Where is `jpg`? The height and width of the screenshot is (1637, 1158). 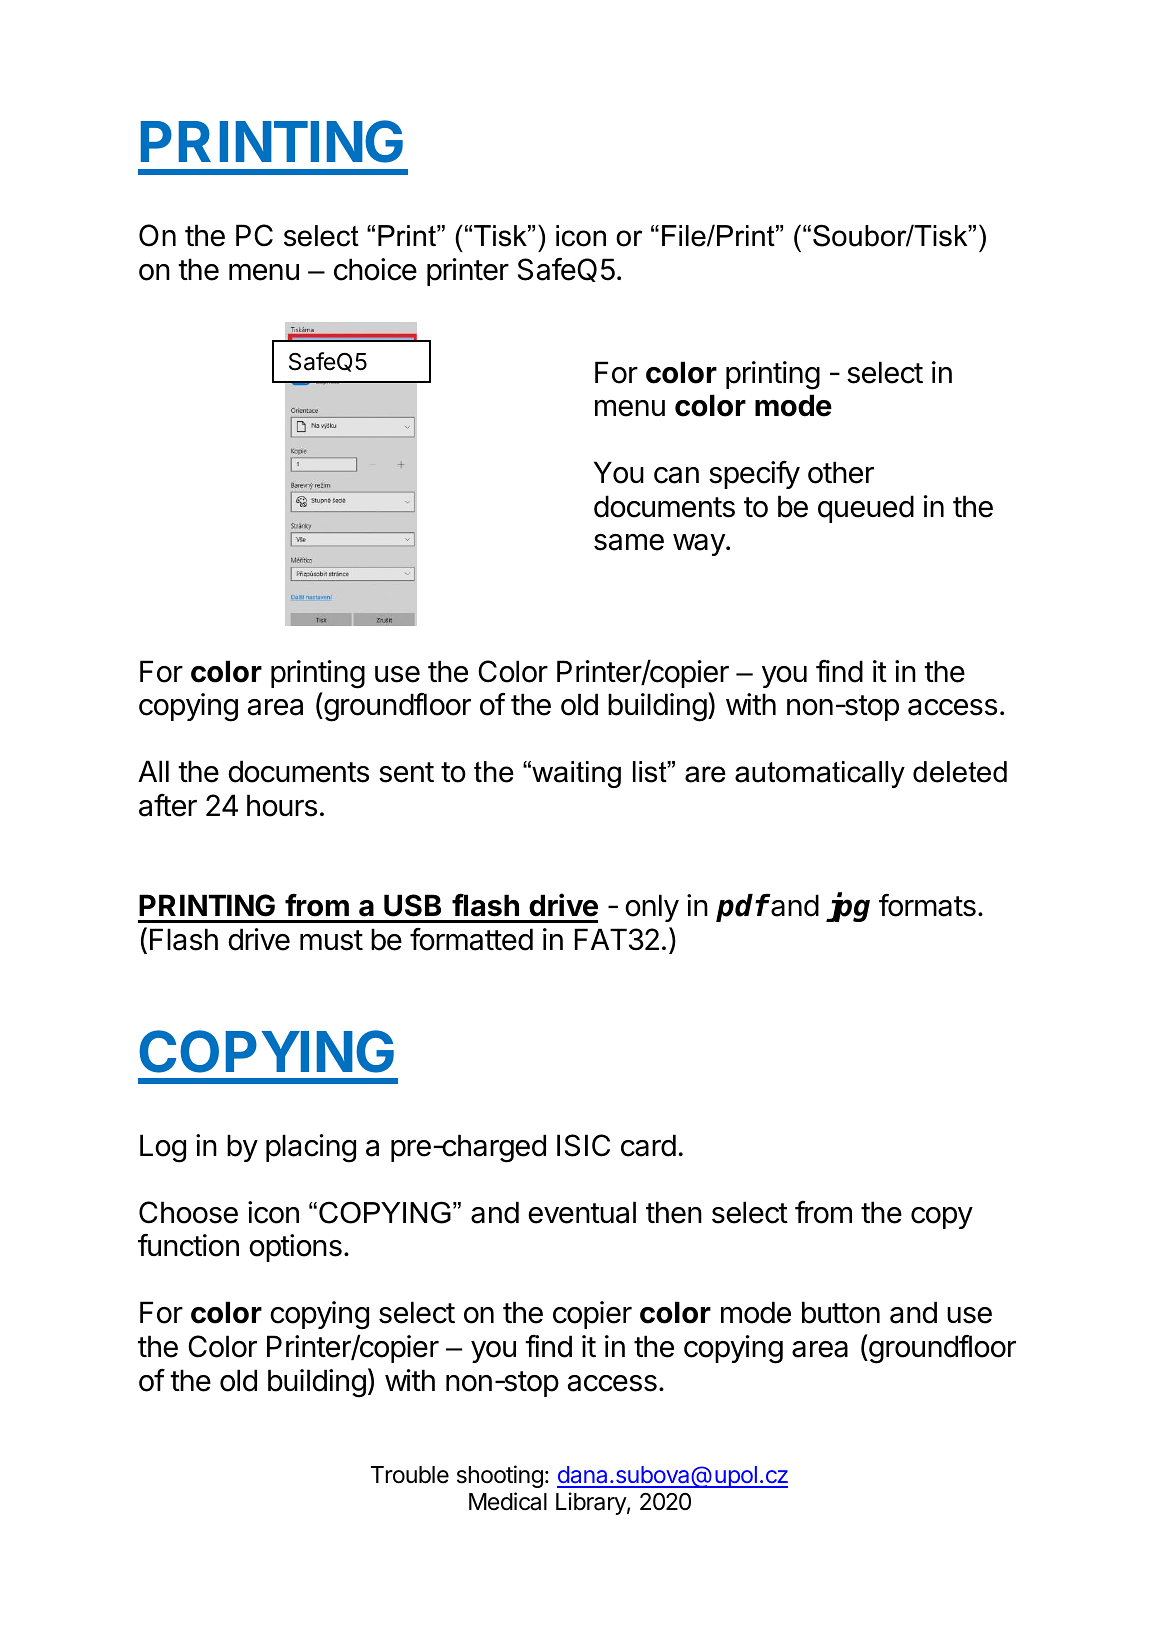 jpg is located at coordinates (848, 907).
